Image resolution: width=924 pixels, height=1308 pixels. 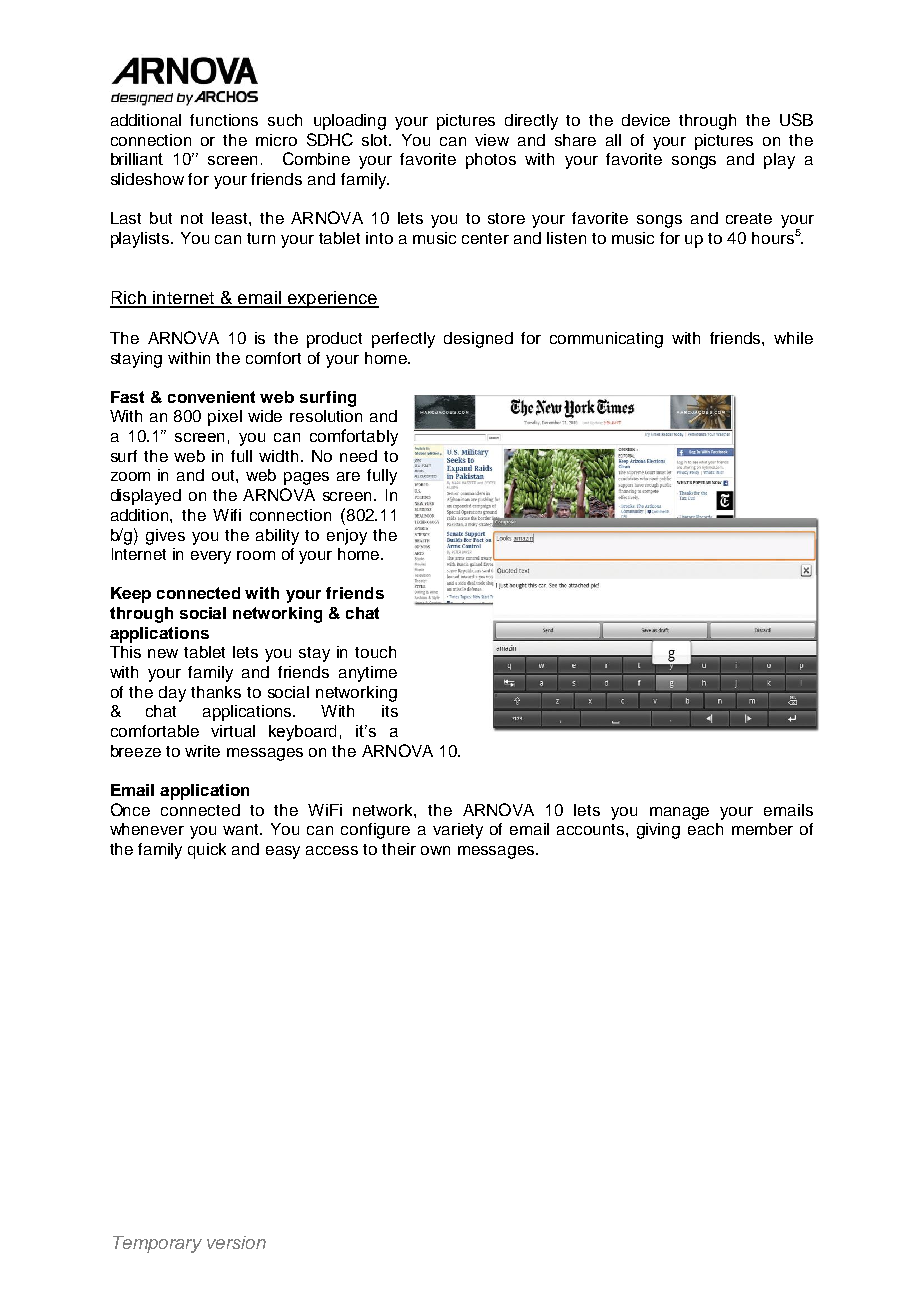 I want to click on manage, so click(x=679, y=813).
